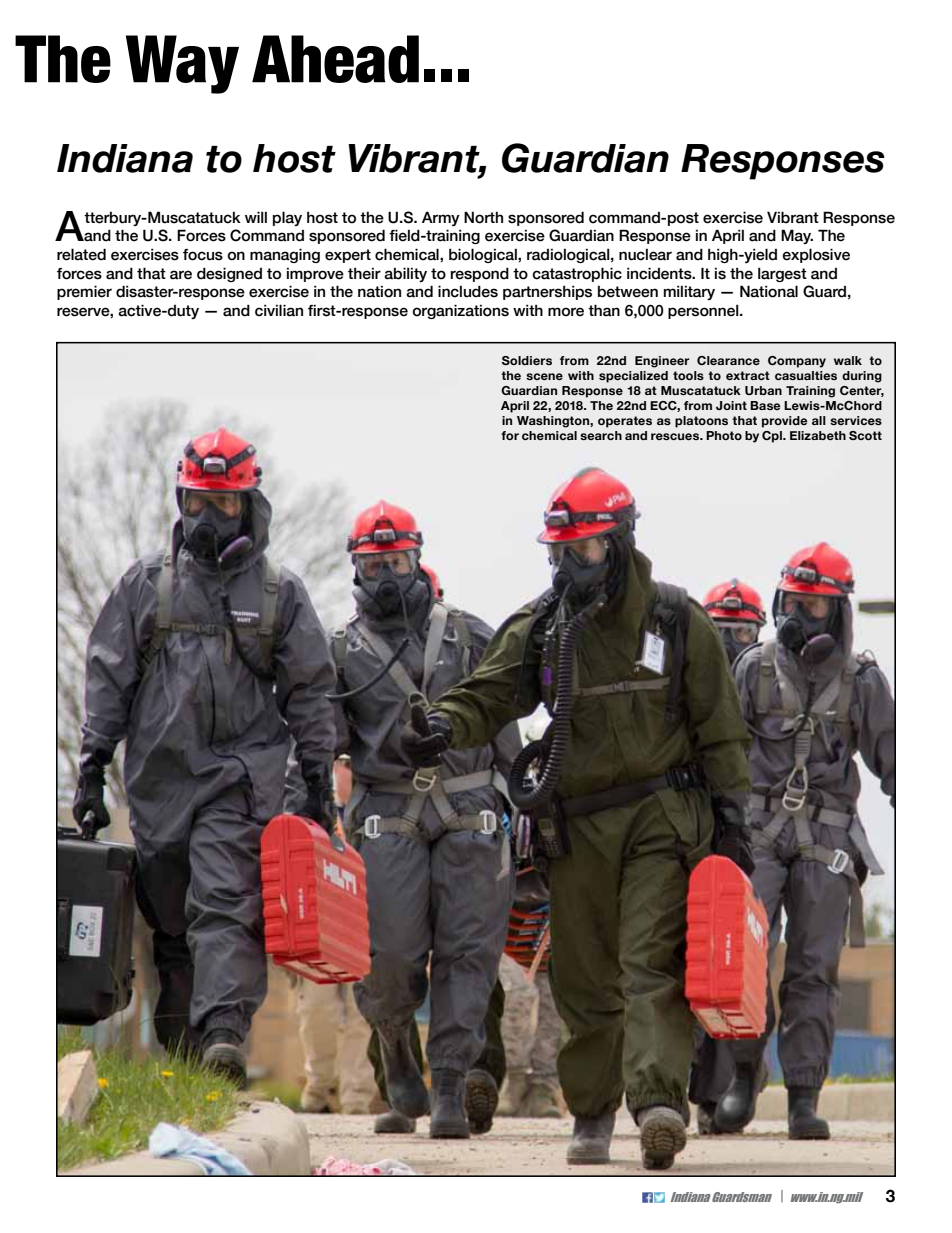  Describe the element at coordinates (279, 310) in the screenshot. I see `civilian` at that location.
